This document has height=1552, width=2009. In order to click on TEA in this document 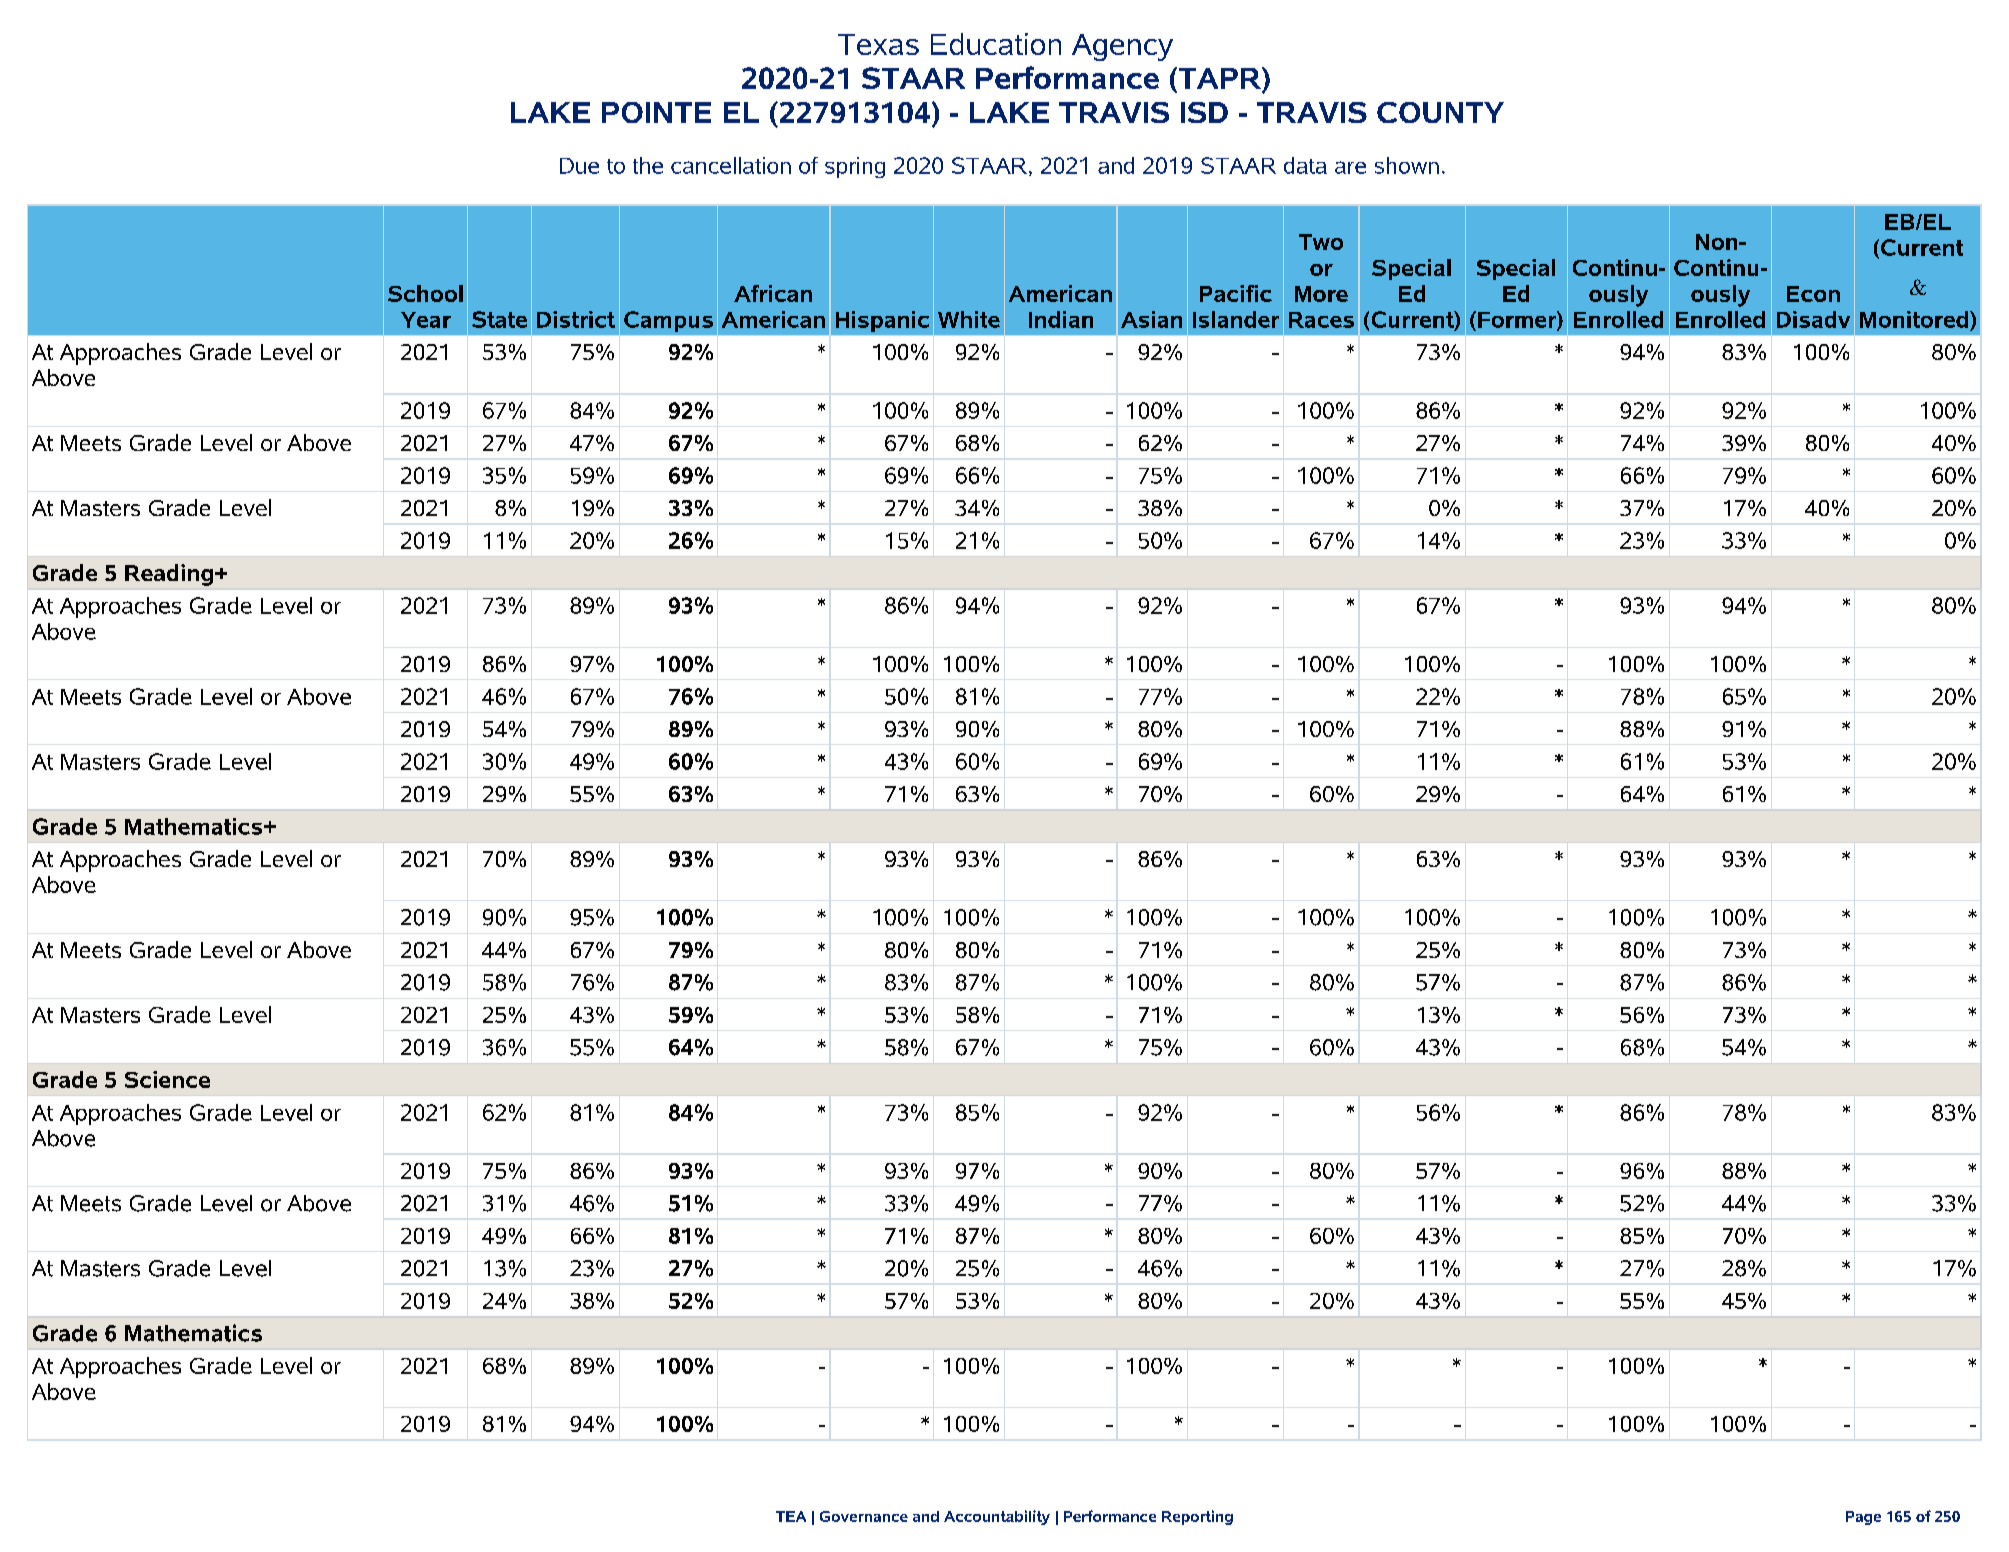, I will do `click(791, 1516)`.
